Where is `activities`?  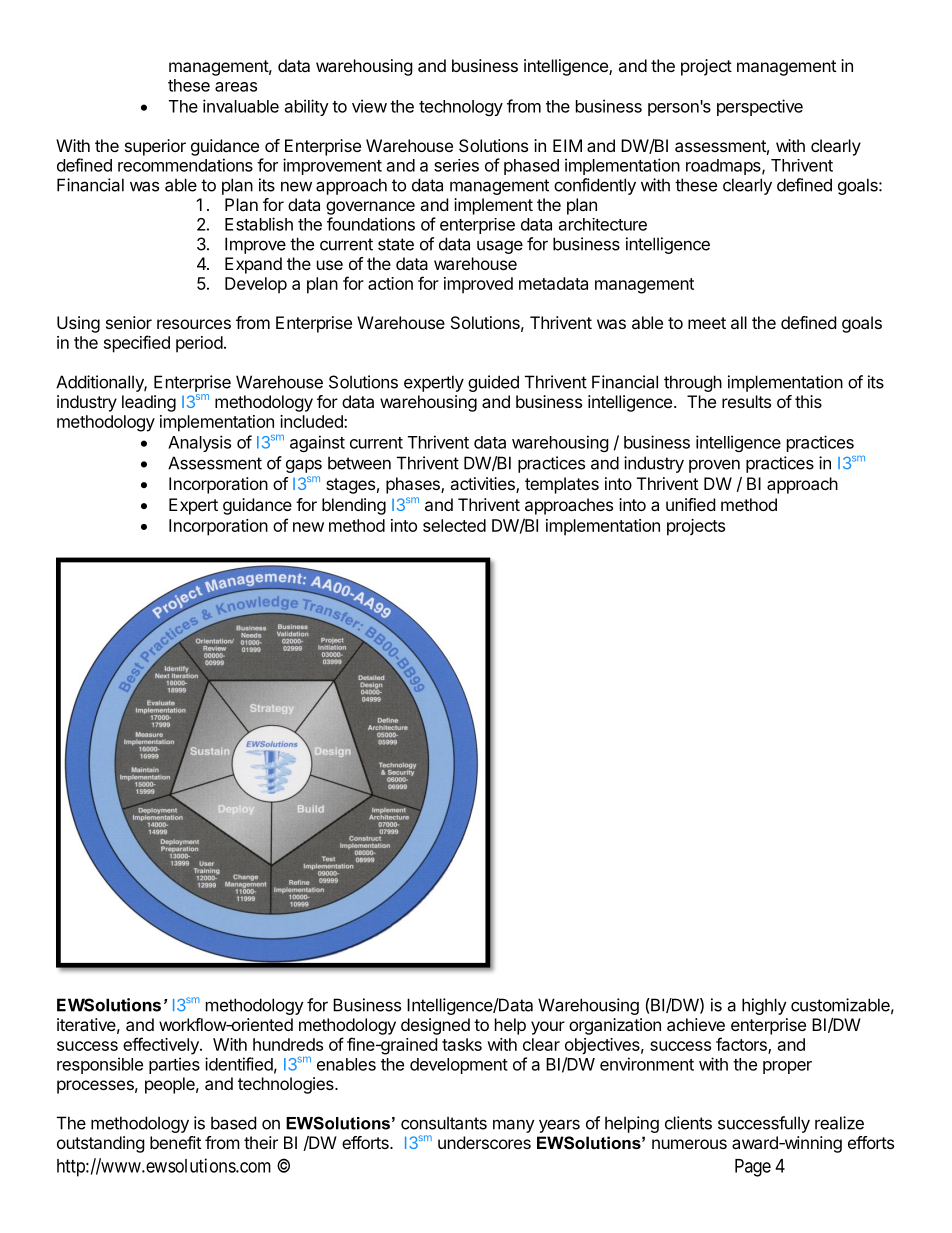
activities is located at coordinates (483, 485).
